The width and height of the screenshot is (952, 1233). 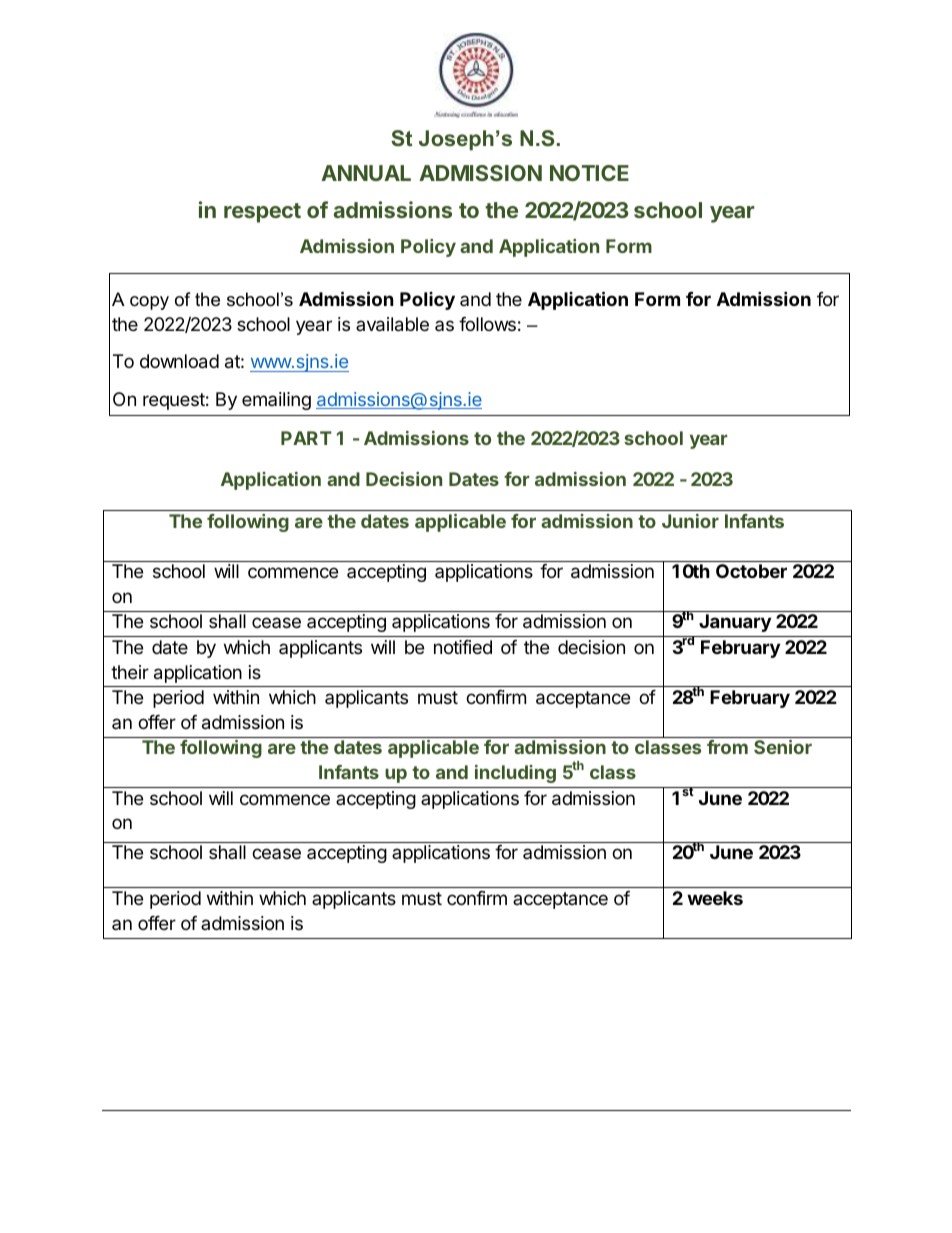 I want to click on NOTICE, so click(x=589, y=173).
